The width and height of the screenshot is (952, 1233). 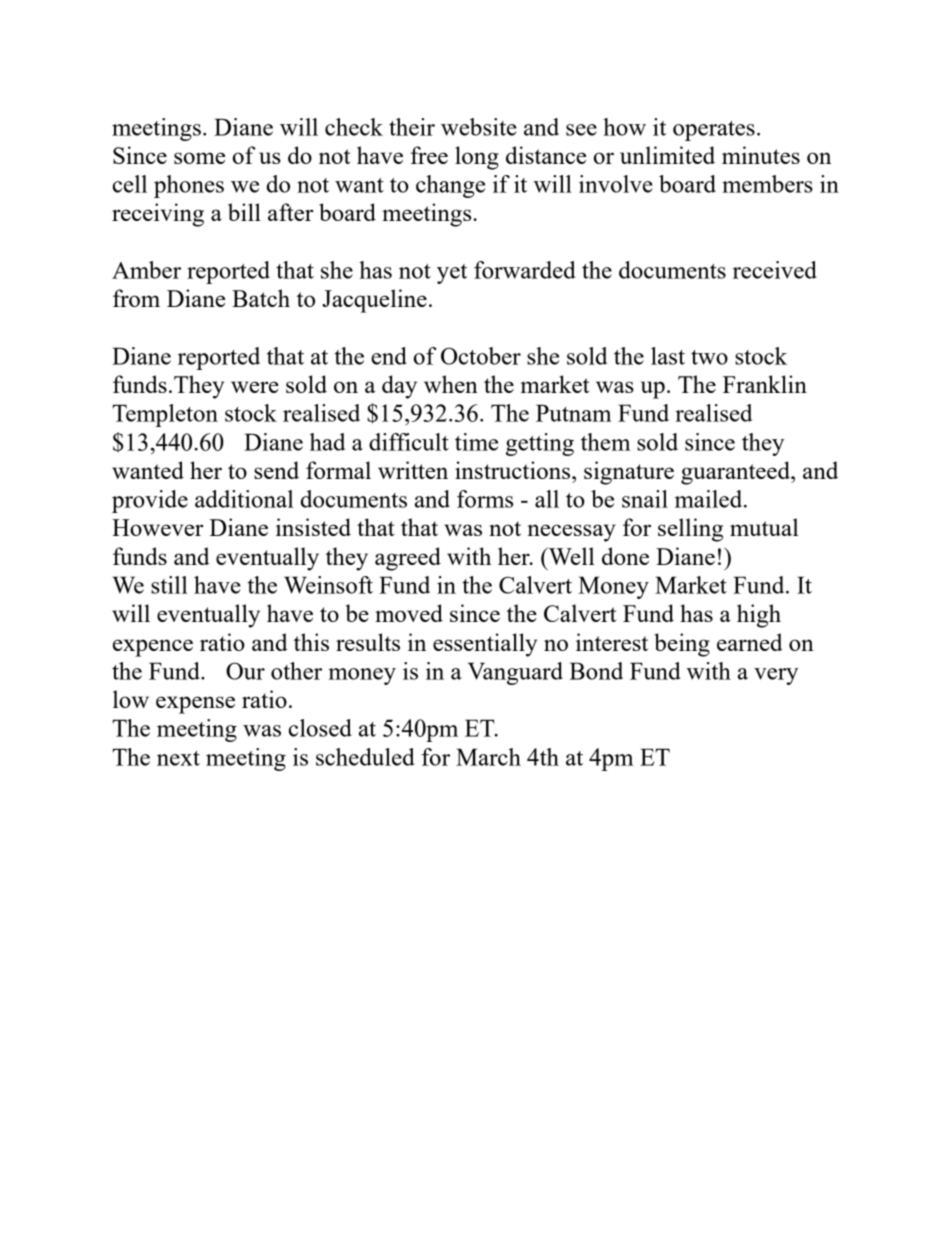 What do you see at coordinates (178, 758) in the screenshot?
I see `next` at bounding box center [178, 758].
